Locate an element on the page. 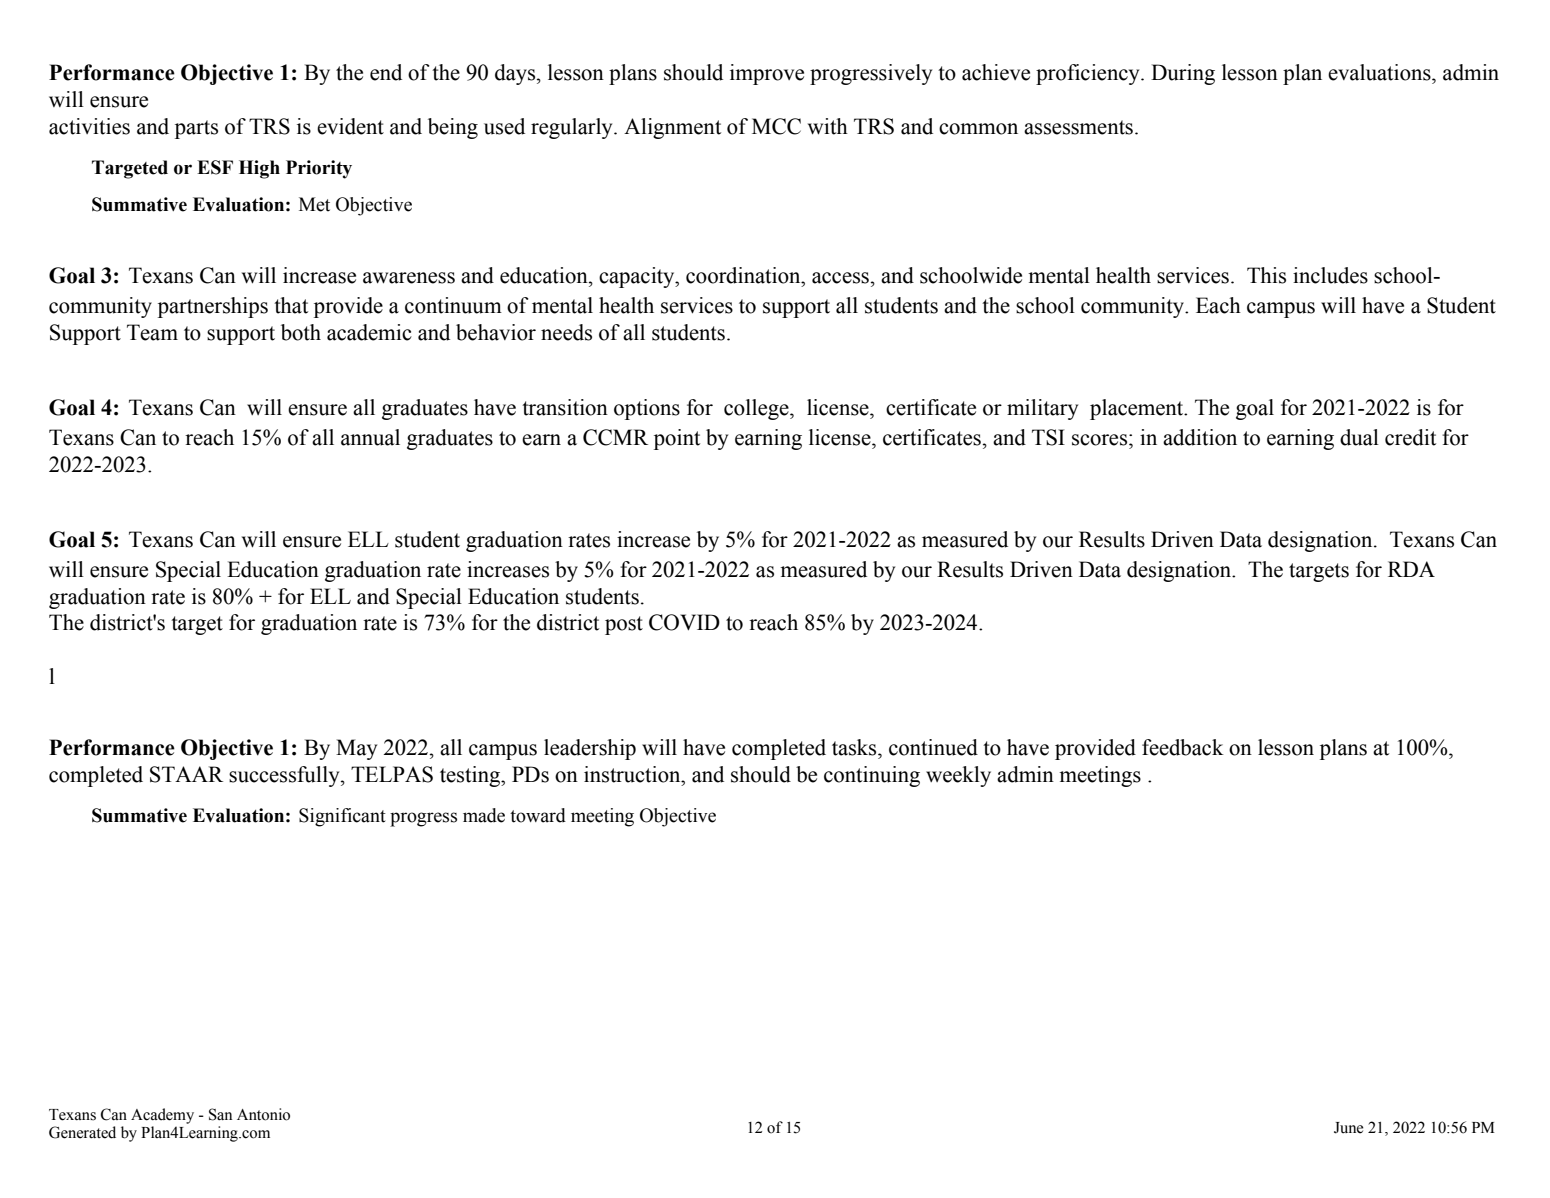  June is located at coordinates (1349, 1128).
